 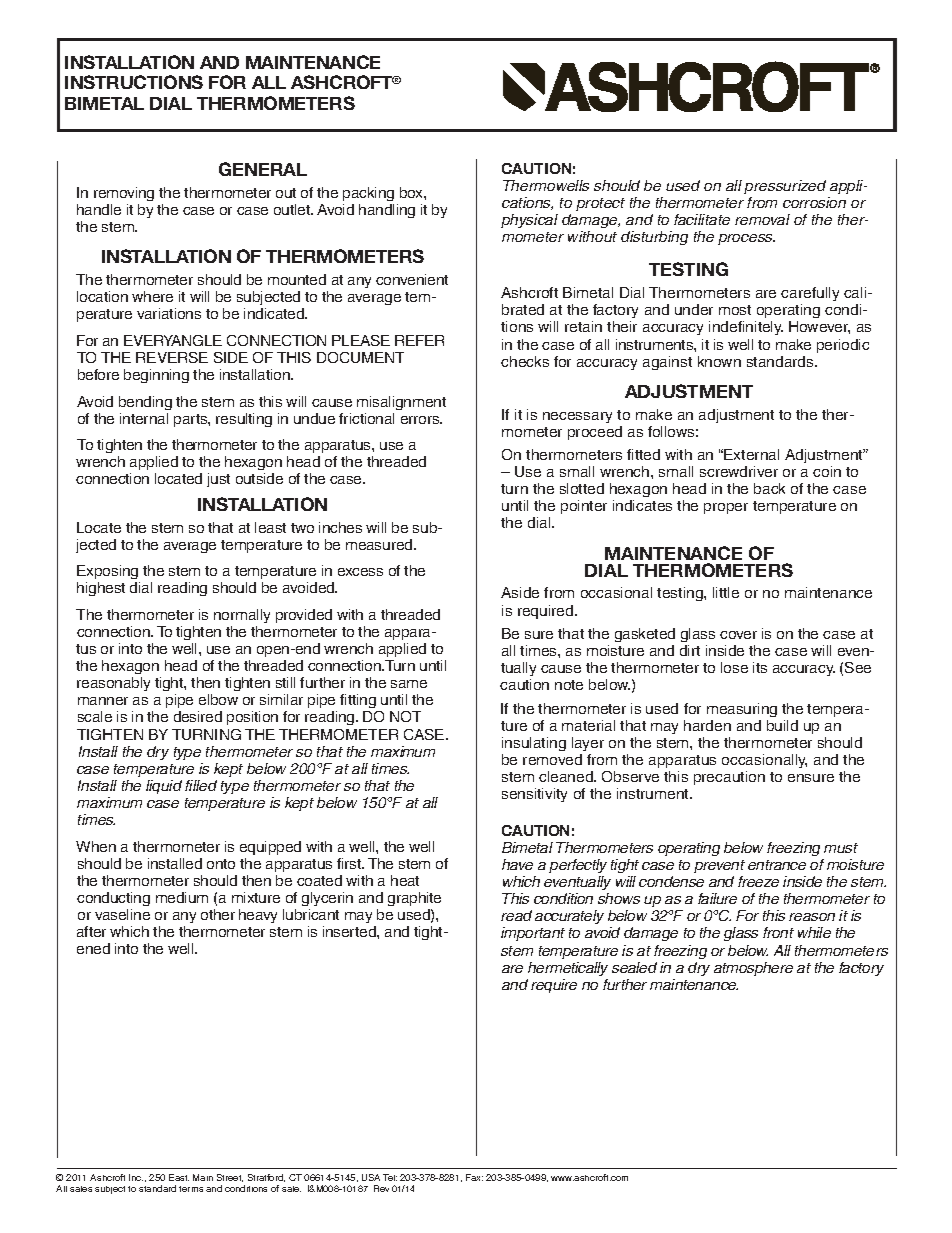 I want to click on onto, so click(x=221, y=864).
